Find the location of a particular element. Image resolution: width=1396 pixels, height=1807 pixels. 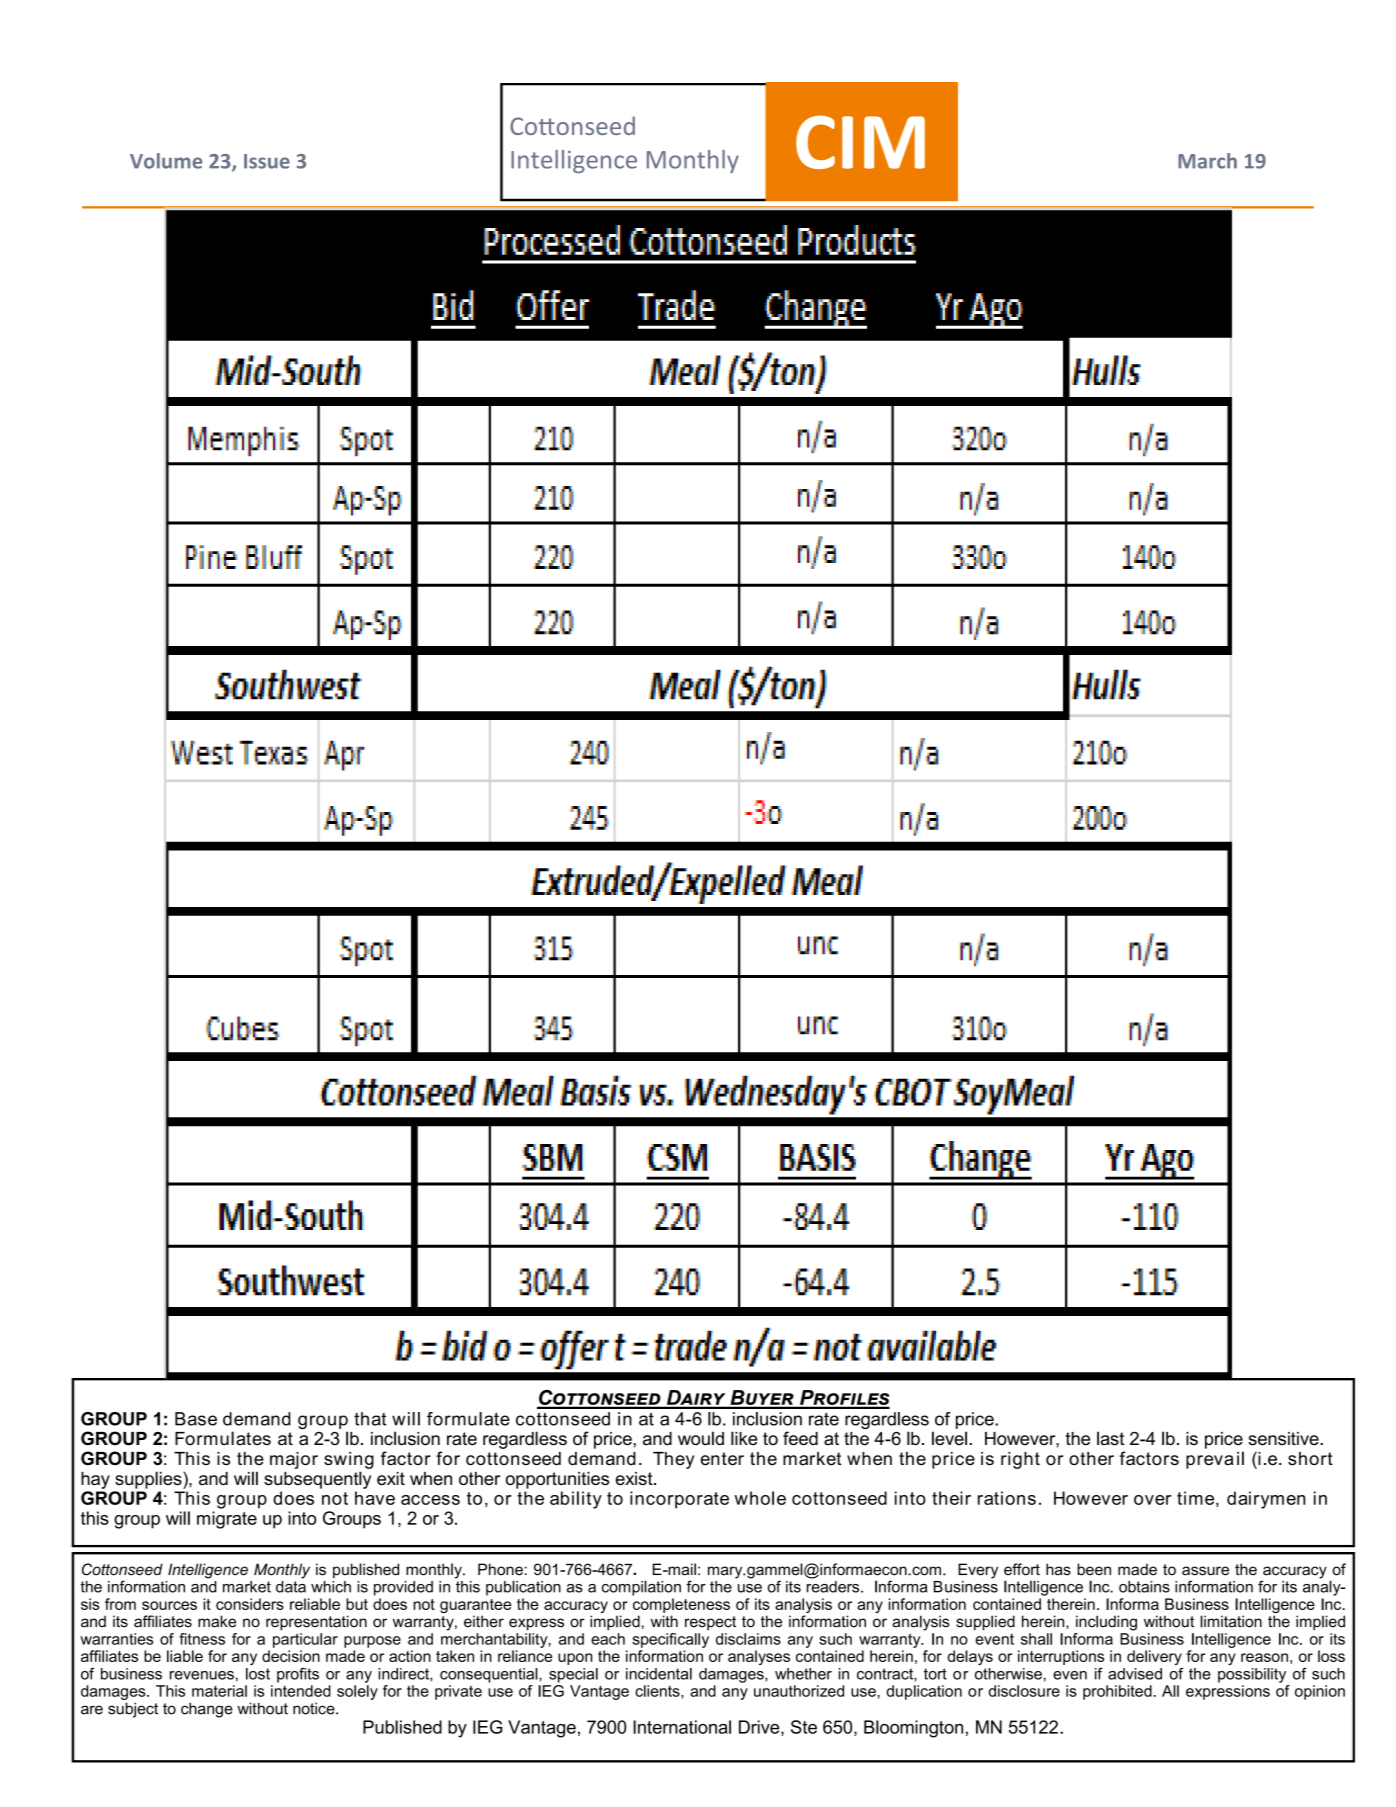

Issue is located at coordinates (267, 161).
